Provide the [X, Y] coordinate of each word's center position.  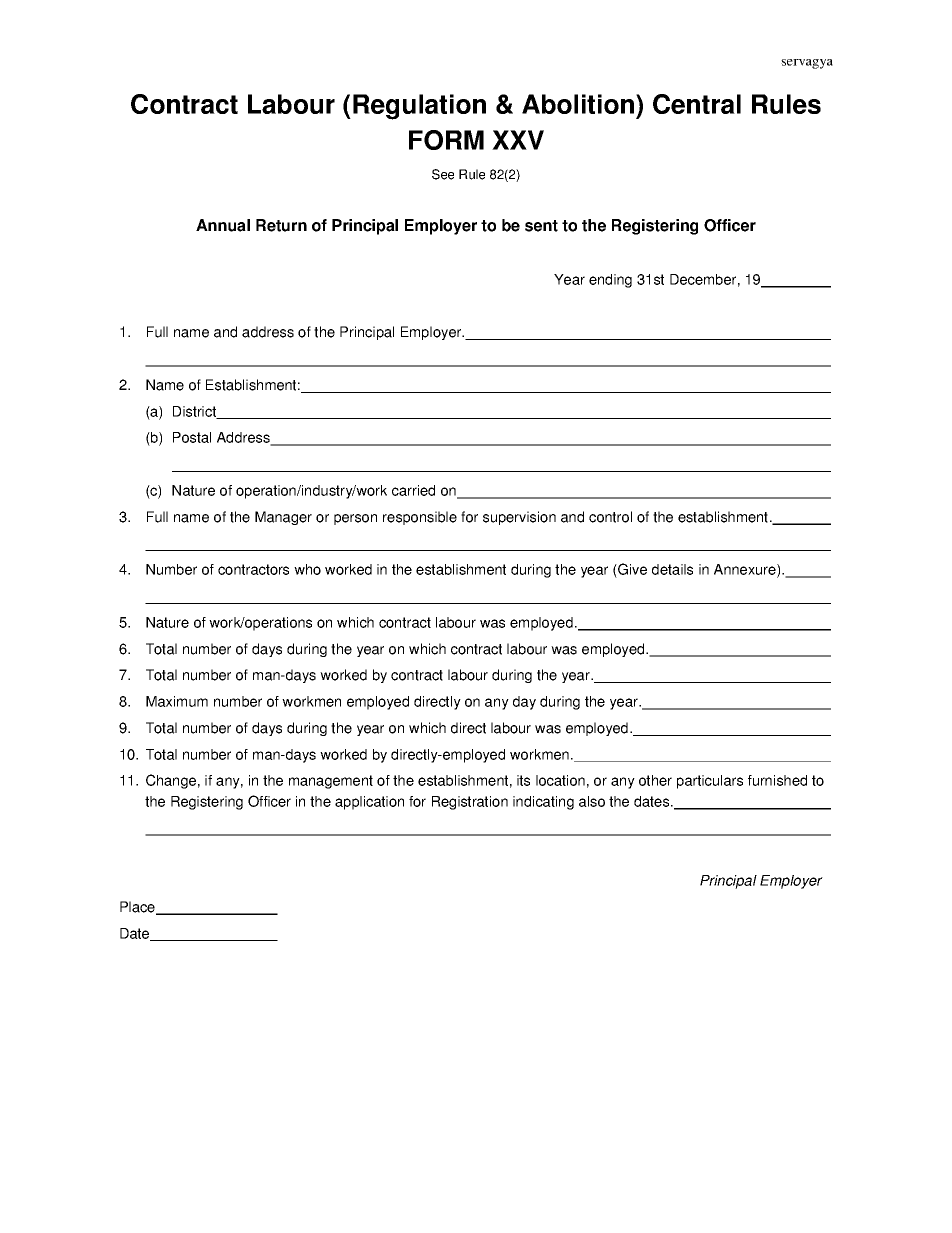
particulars [710, 782]
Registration [470, 803]
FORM [446, 140]
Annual [223, 225]
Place [138, 908]
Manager [283, 518]
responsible [420, 518]
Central [697, 104]
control [610, 517]
